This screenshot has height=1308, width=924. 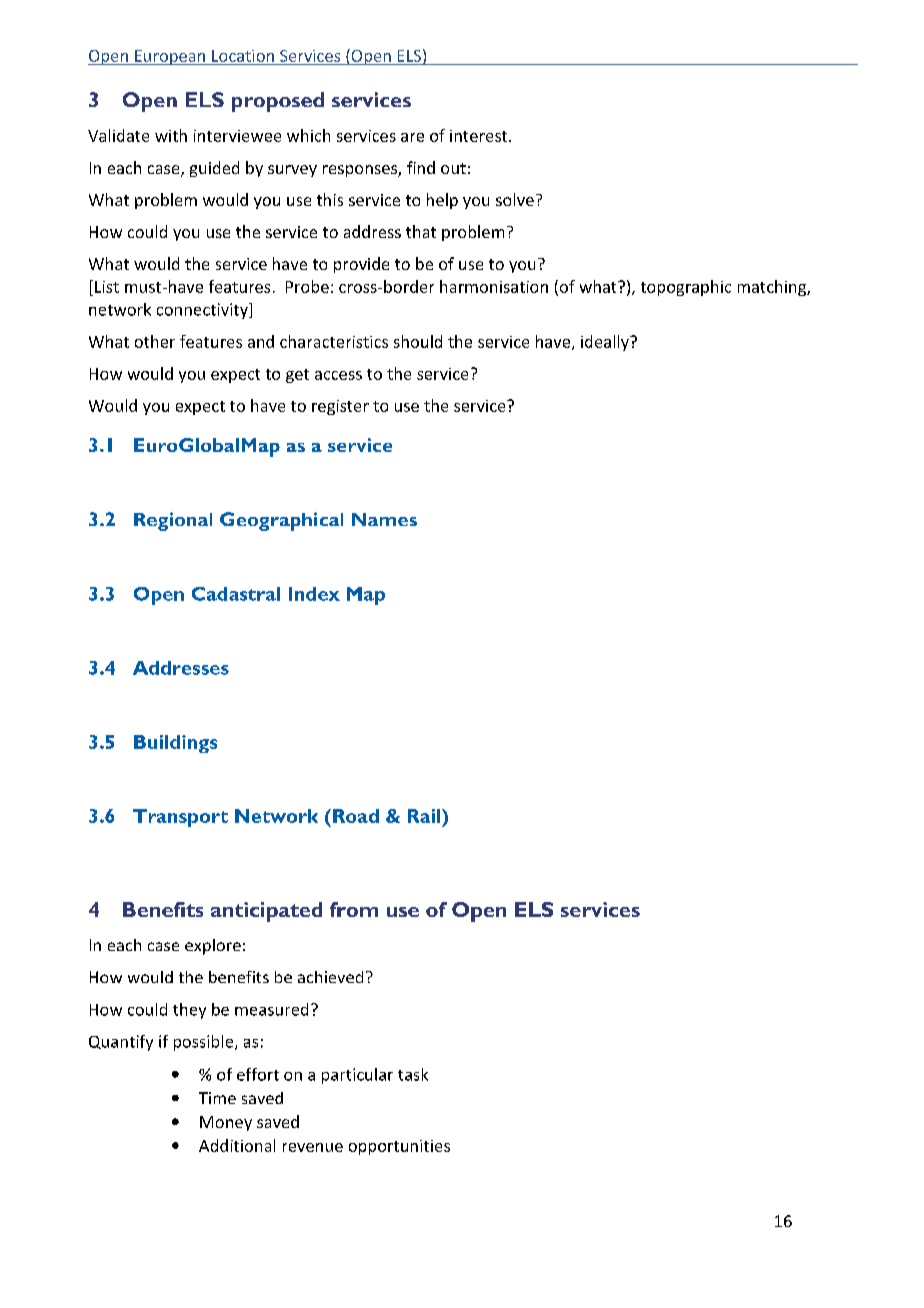 I want to click on Regional, so click(x=173, y=521).
